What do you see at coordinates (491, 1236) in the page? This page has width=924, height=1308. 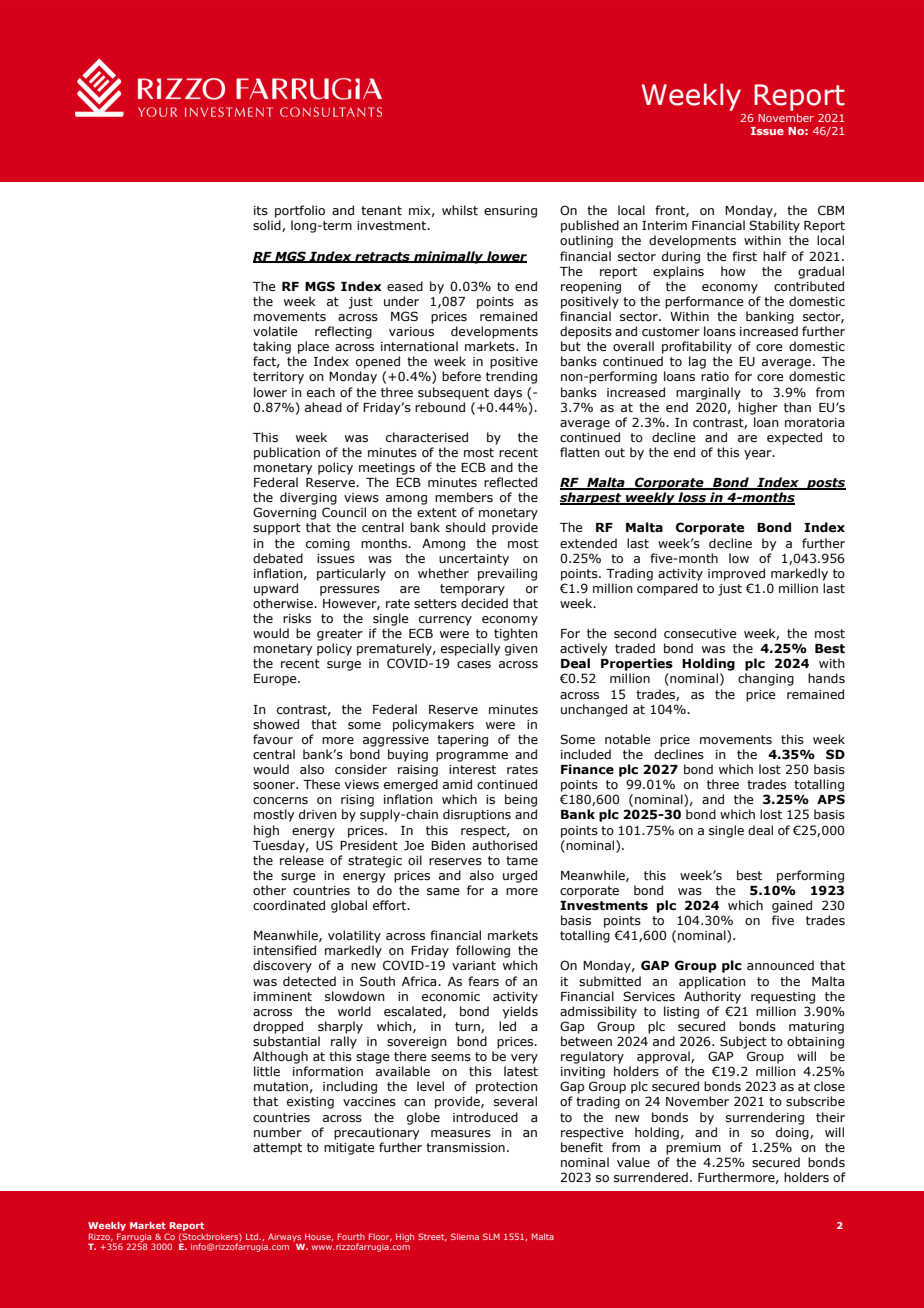 I see `SLM` at bounding box center [491, 1236].
